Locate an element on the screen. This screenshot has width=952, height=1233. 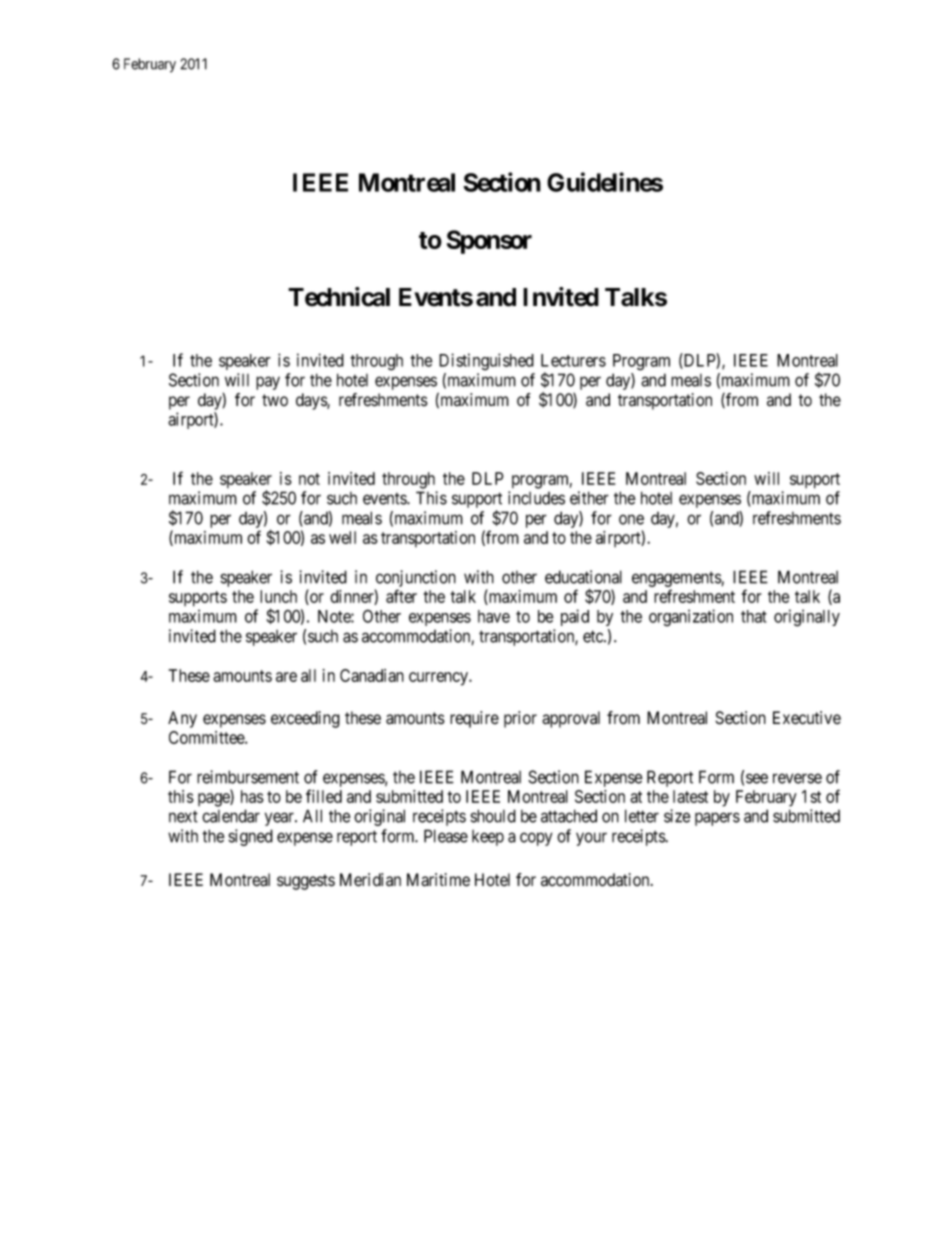
papers is located at coordinates (717, 819).
